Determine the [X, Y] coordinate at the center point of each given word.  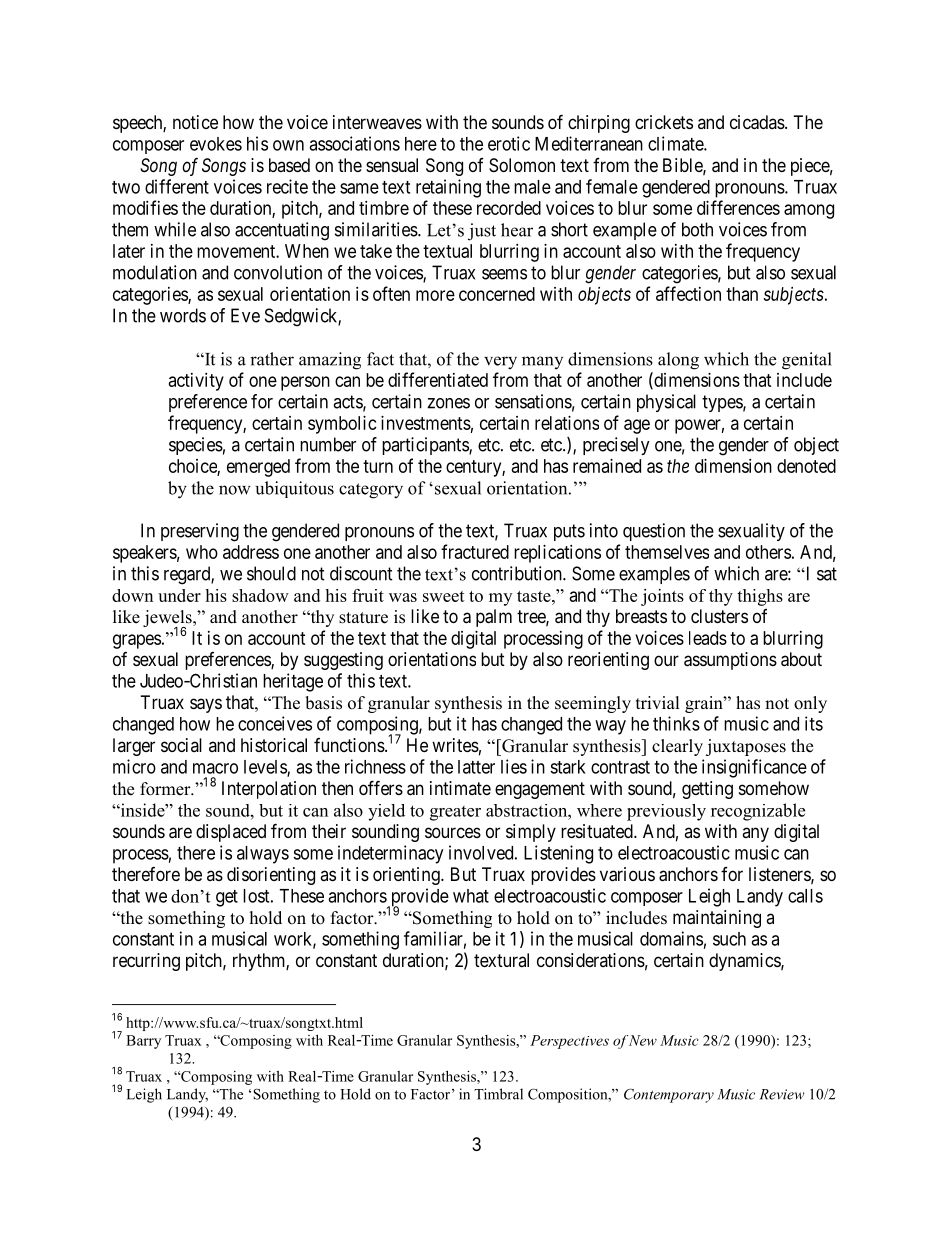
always [263, 855]
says [206, 705]
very [500, 363]
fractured [475, 551]
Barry [143, 1042]
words [183, 315]
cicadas [757, 122]
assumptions [730, 661]
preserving [200, 532]
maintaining [717, 919]
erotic [509, 143]
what [471, 896]
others [768, 552]
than [742, 294]
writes [455, 745]
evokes [216, 144]
